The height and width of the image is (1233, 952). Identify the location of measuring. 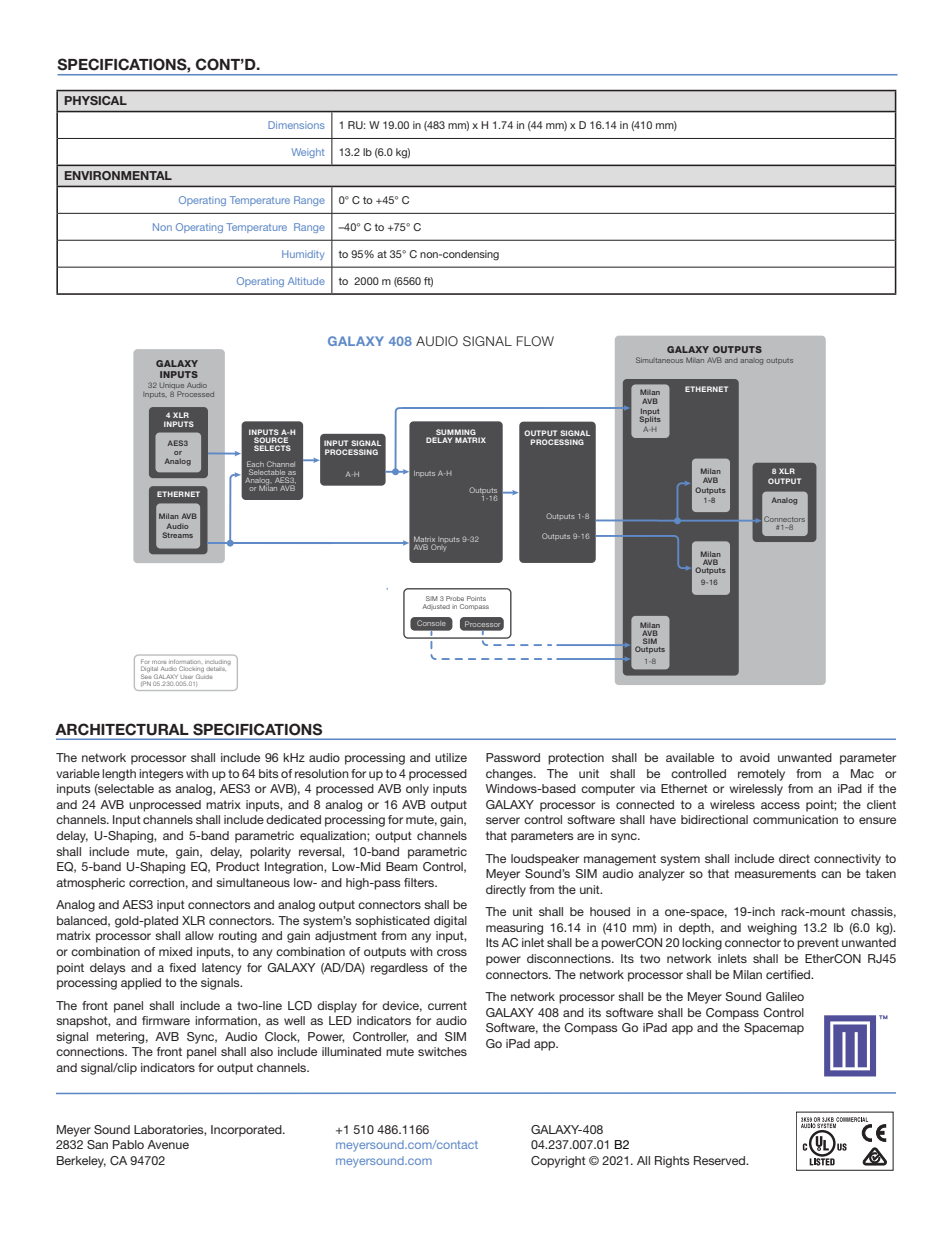
(514, 929).
